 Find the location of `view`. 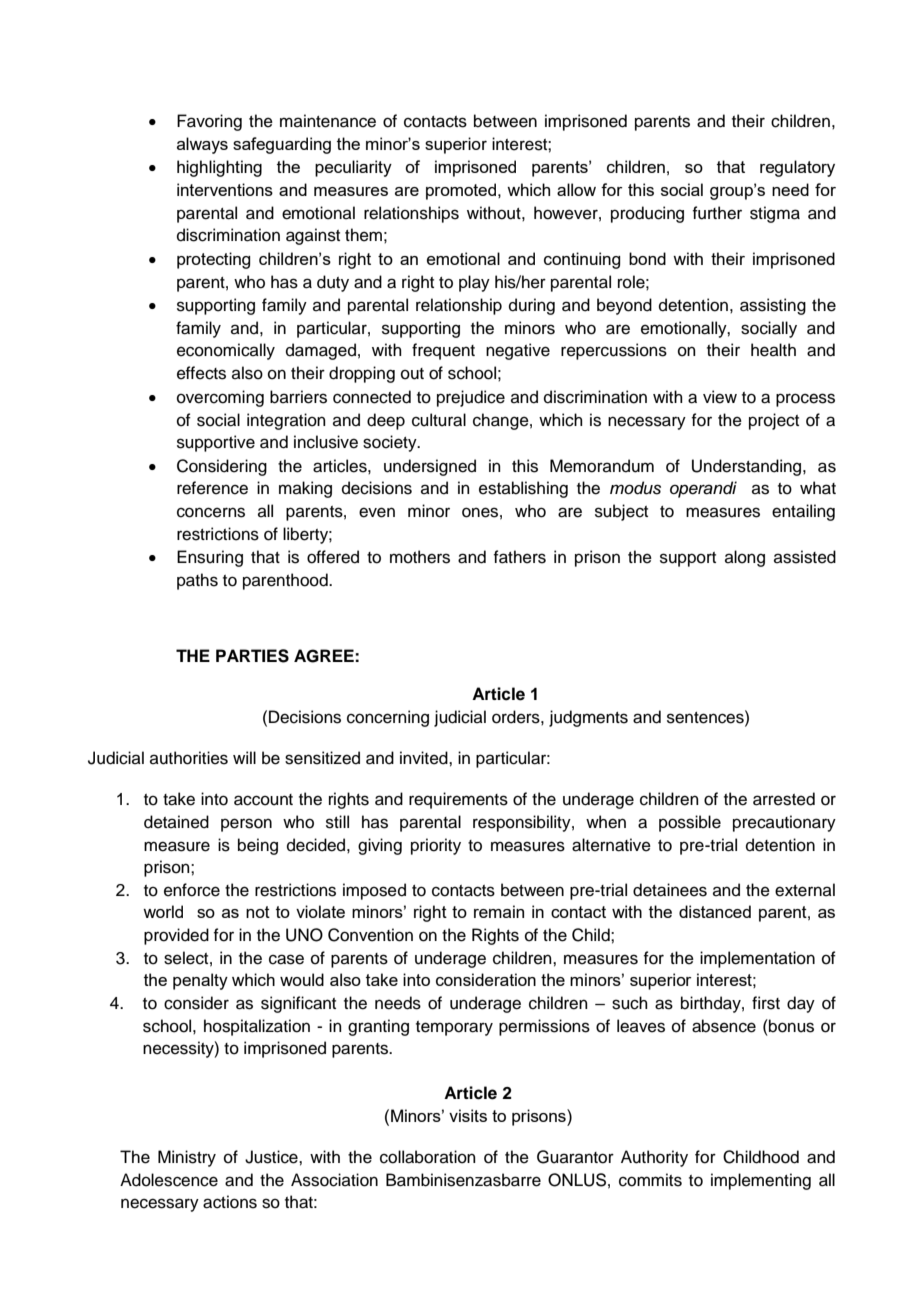

view is located at coordinates (720, 397).
